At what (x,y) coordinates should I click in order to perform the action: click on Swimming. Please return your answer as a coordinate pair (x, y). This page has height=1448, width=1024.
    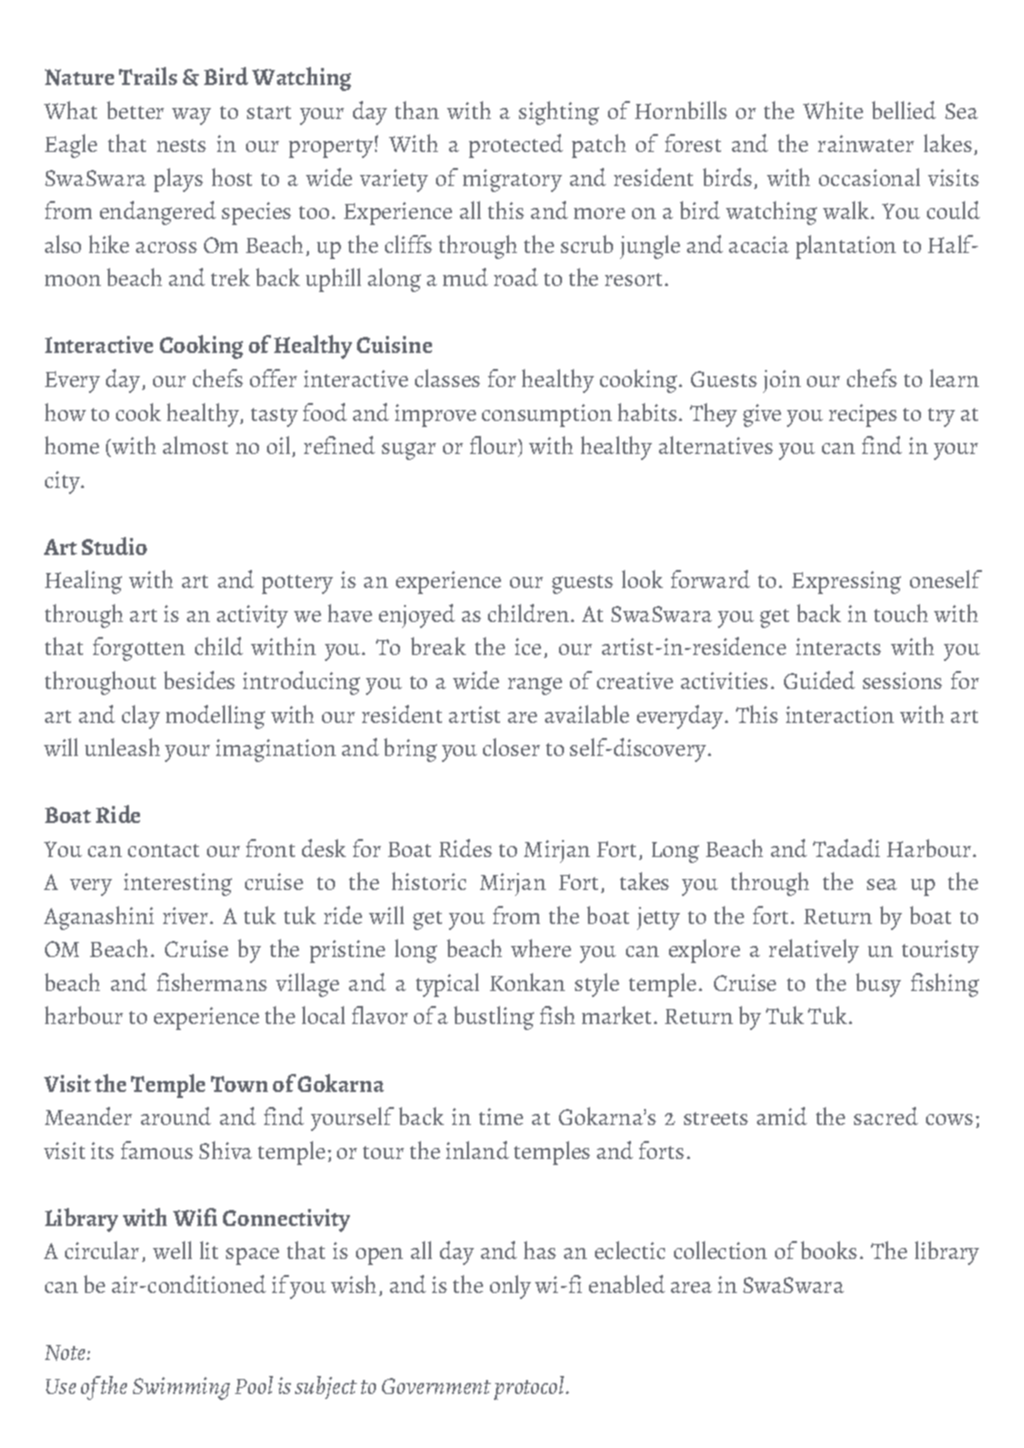
    Looking at the image, I should click on (181, 1388).
